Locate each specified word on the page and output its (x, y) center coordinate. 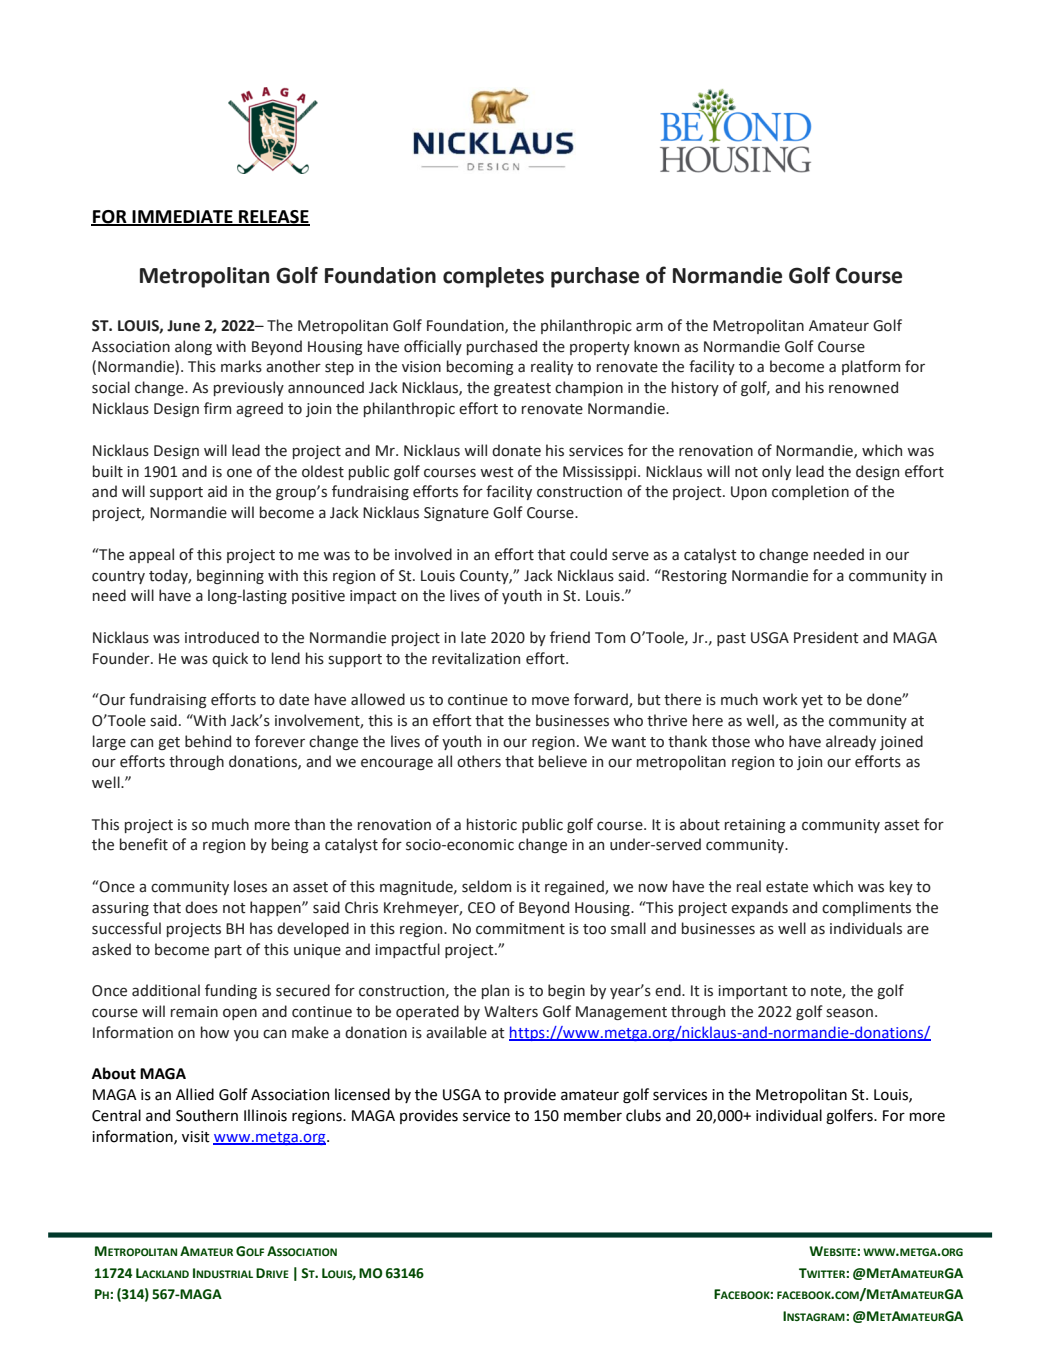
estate (787, 887)
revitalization (476, 658)
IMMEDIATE (182, 217)
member (593, 1115)
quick (230, 659)
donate (516, 450)
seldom (486, 886)
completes (493, 277)
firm (217, 408)
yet (812, 701)
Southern (207, 1115)
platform (871, 367)
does (201, 907)
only (776, 472)
